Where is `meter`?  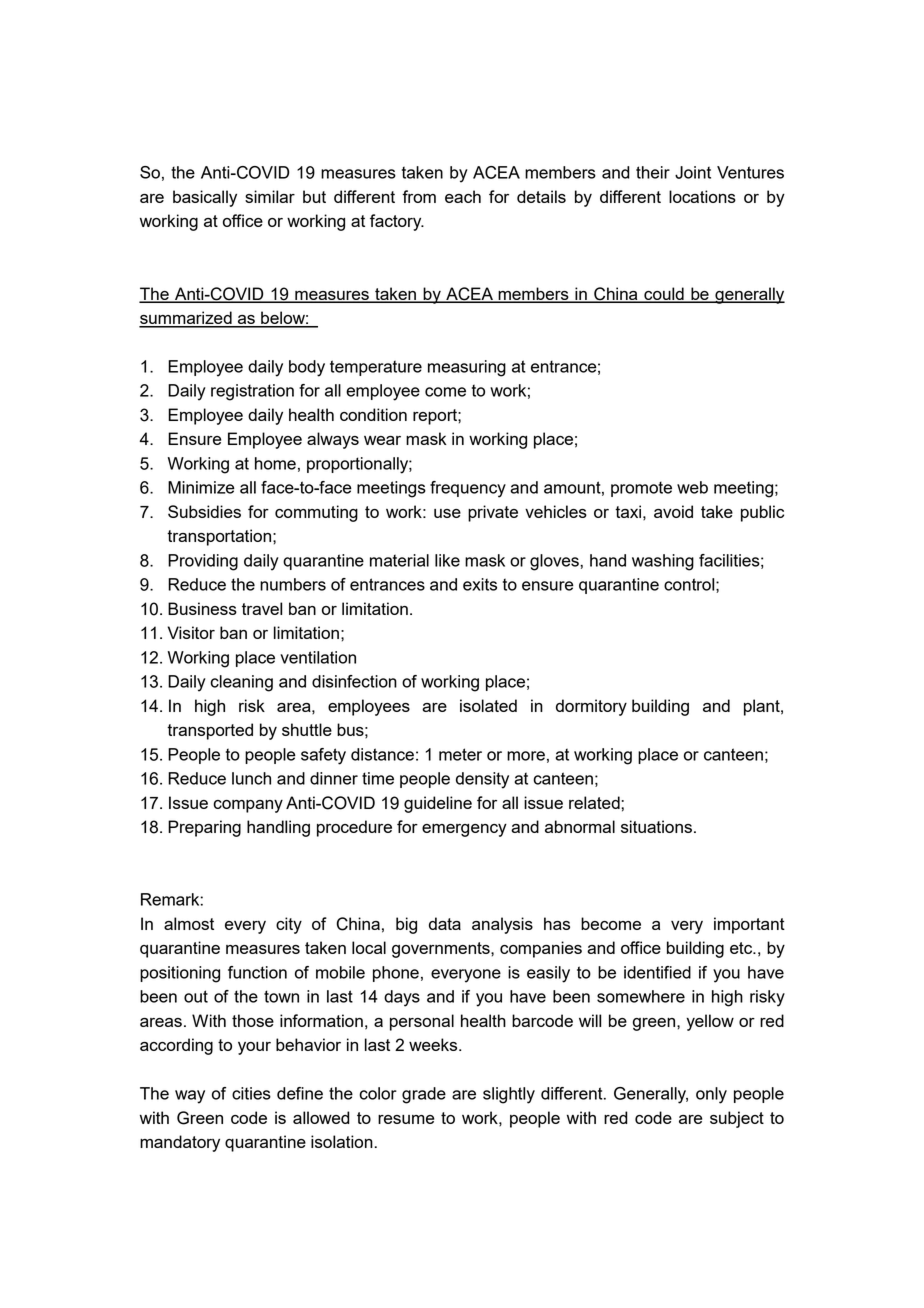 meter is located at coordinates (460, 754).
